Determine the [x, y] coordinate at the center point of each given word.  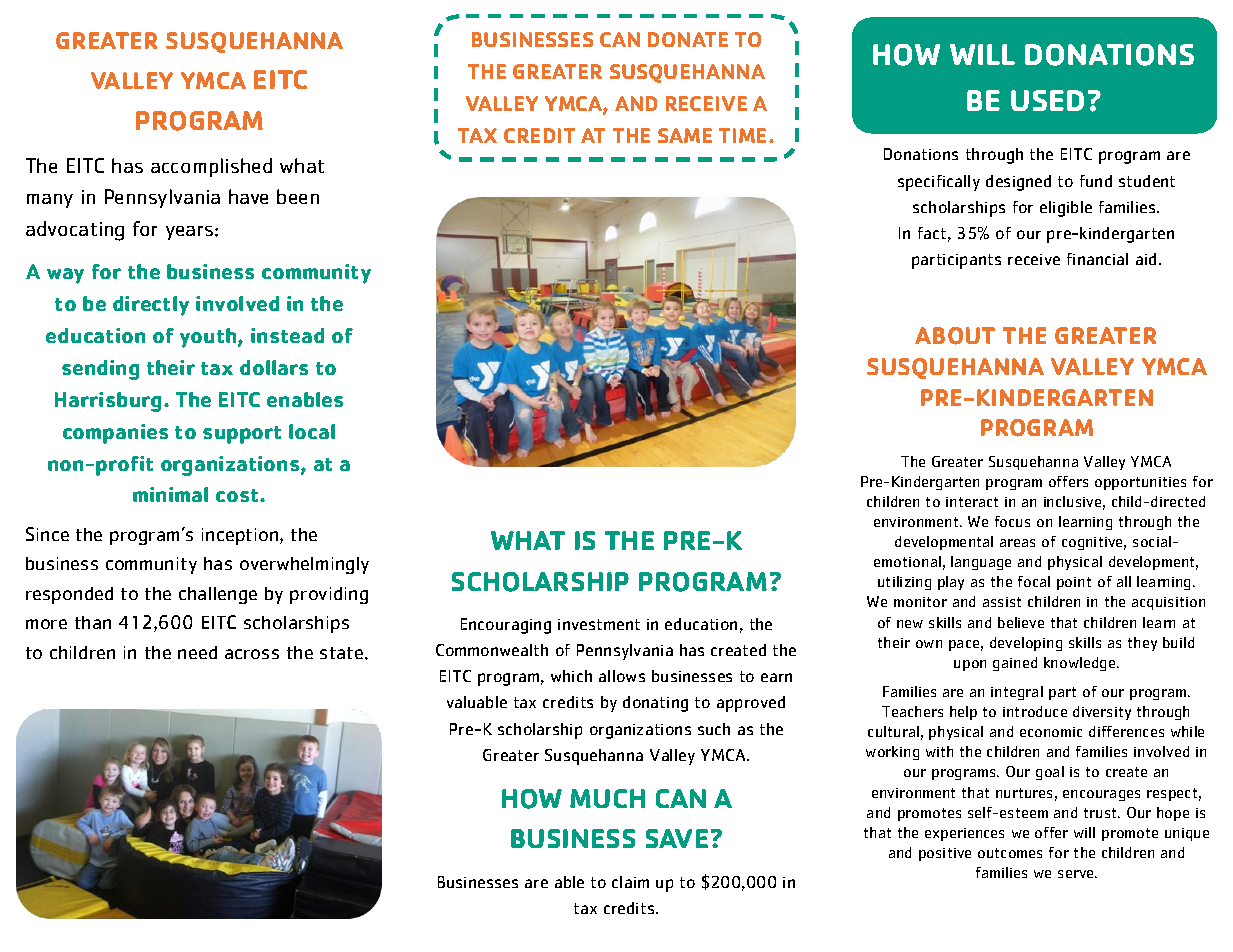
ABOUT [955, 336]
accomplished [211, 167]
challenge [218, 595]
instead [287, 335]
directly [151, 306]
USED [1047, 100]
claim [630, 882]
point [1074, 583]
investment [599, 624]
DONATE [688, 39]
